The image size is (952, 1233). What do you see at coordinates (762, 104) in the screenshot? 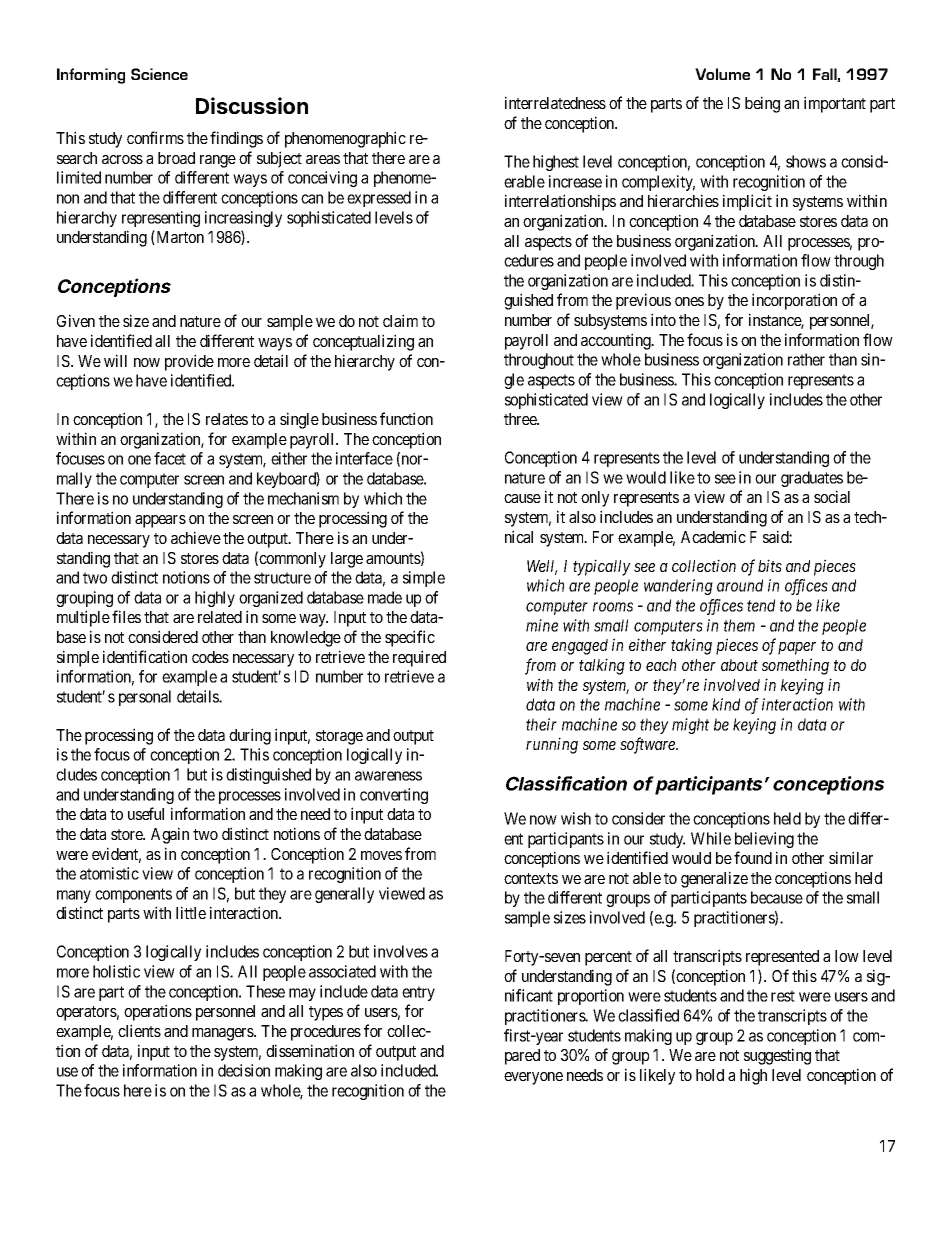
I see `being` at bounding box center [762, 104].
